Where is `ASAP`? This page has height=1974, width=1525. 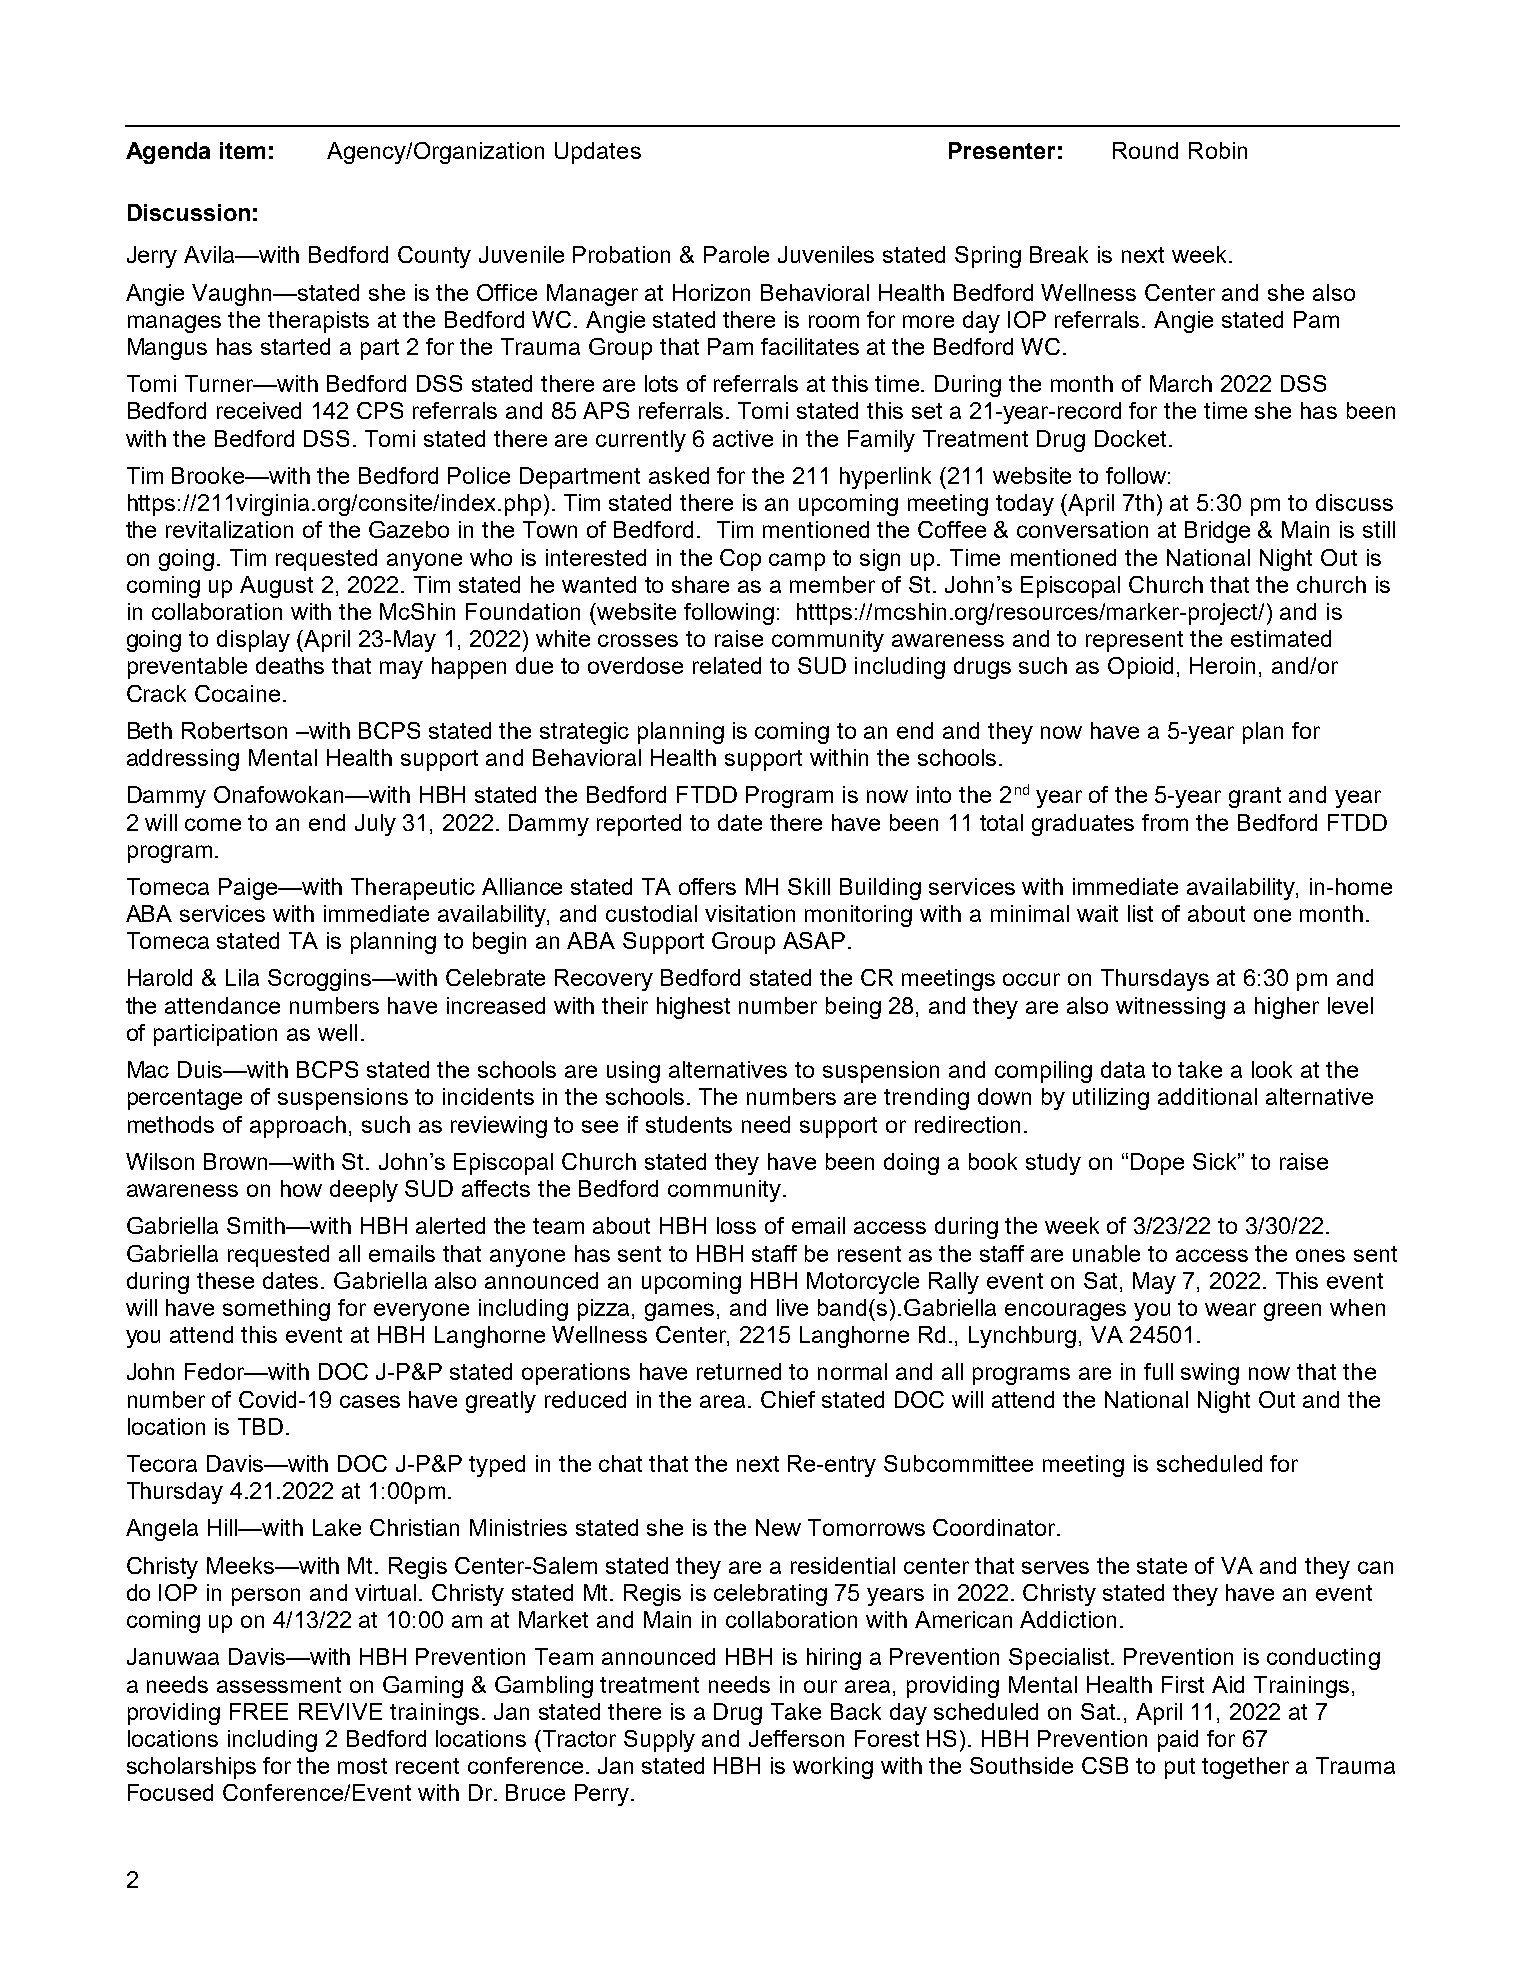 ASAP is located at coordinates (814, 940).
